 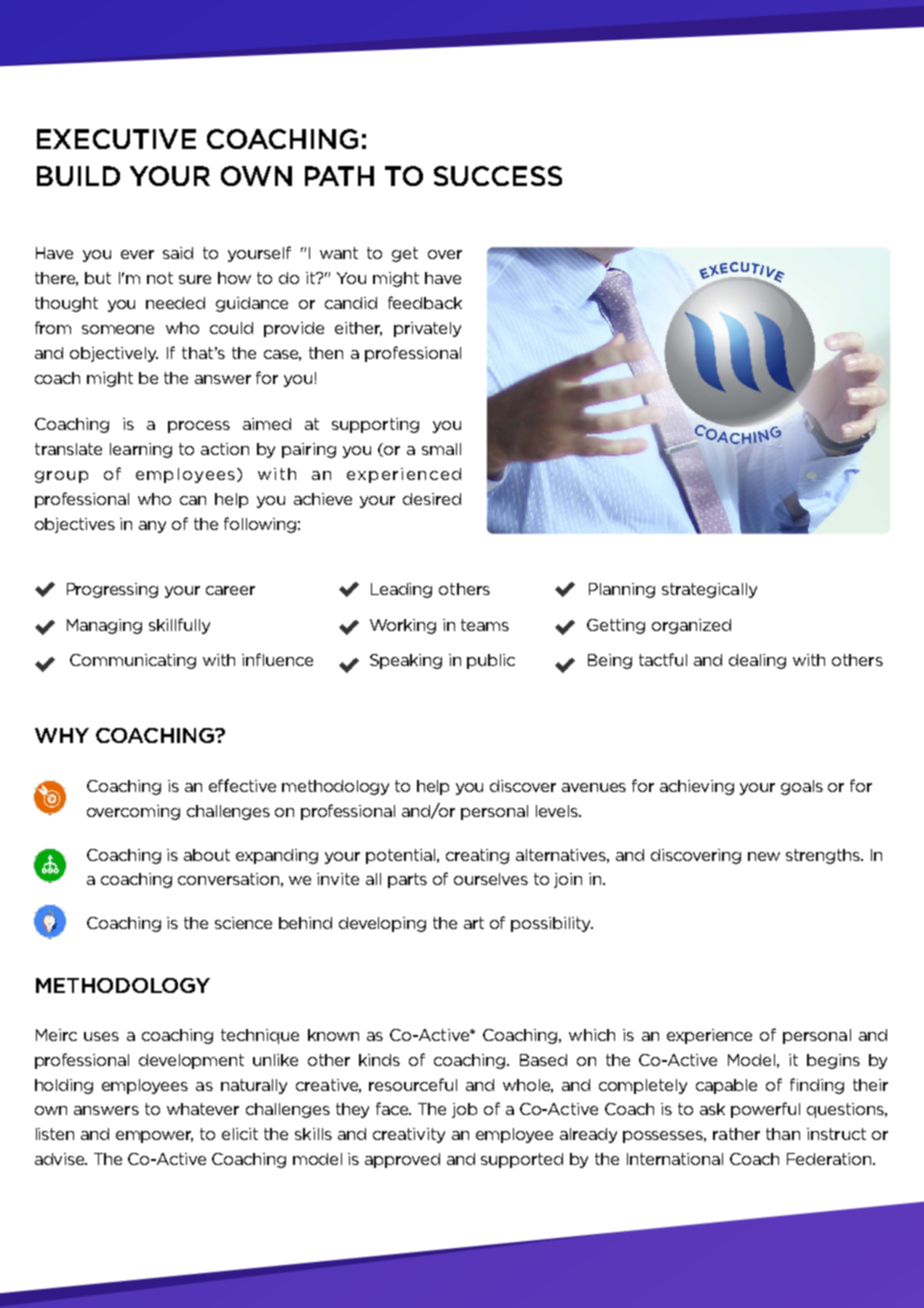 I want to click on feedback, so click(x=425, y=302).
